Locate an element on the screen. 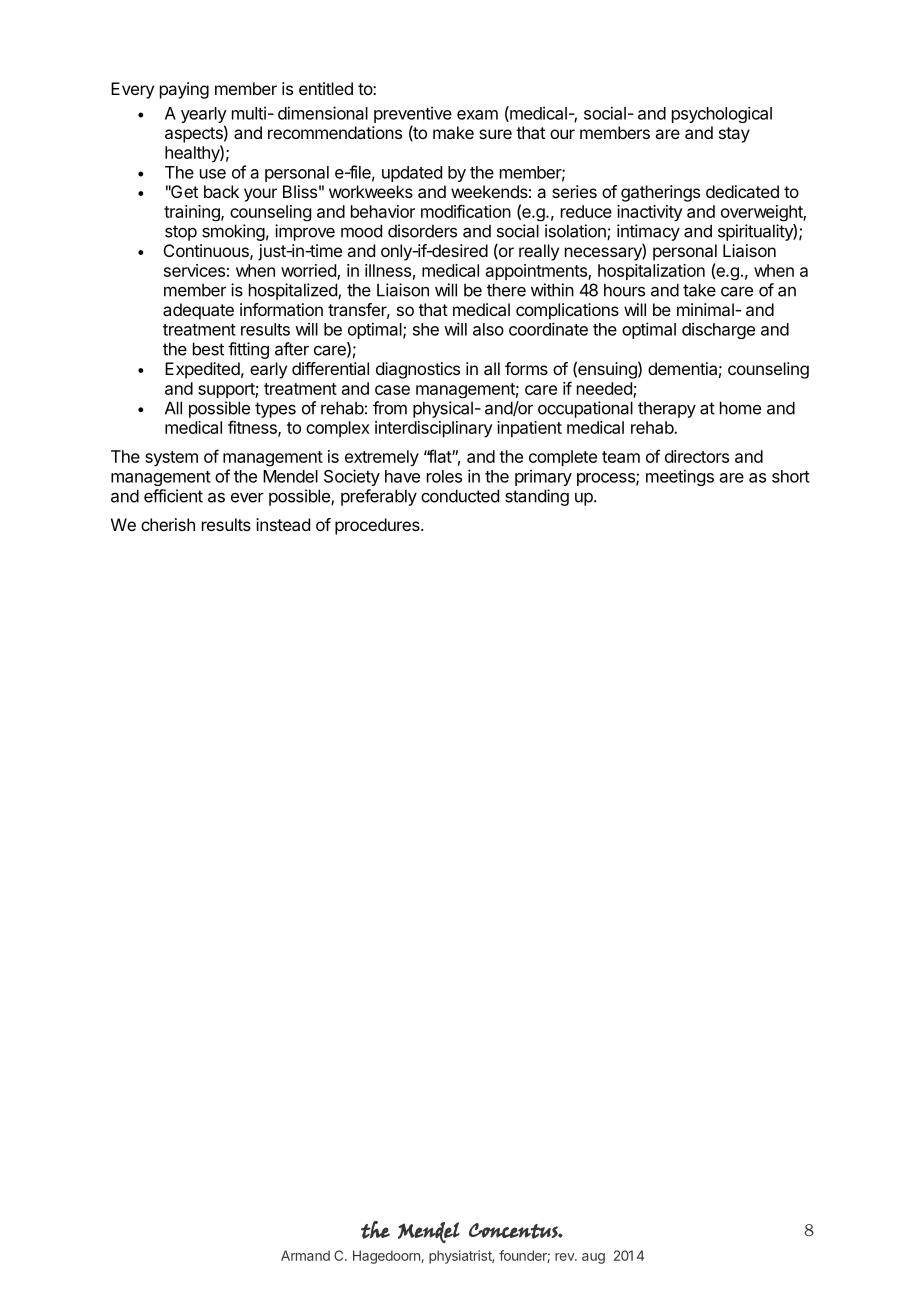 The height and width of the screenshot is (1308, 924). aug is located at coordinates (593, 1258).
